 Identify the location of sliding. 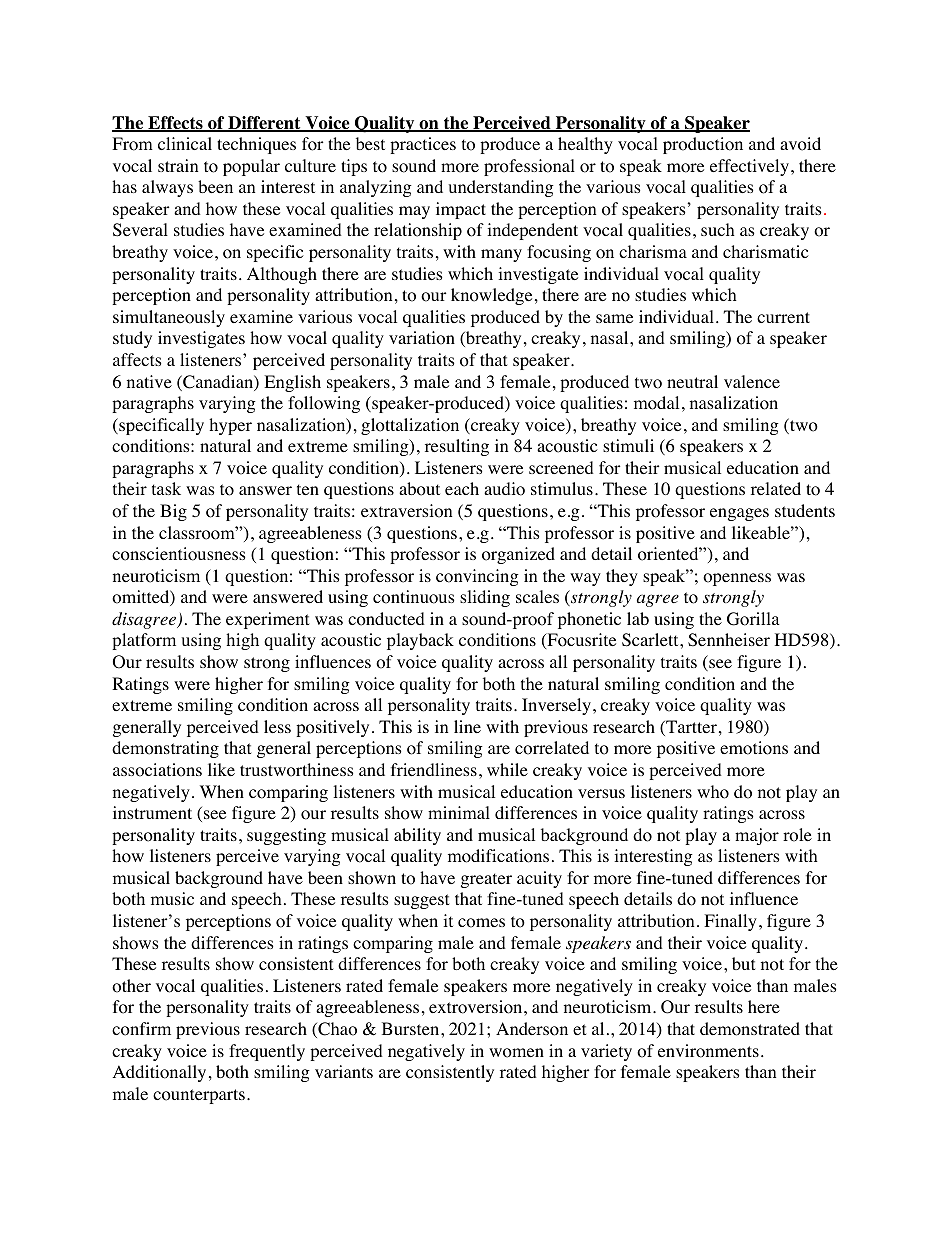
(485, 598).
